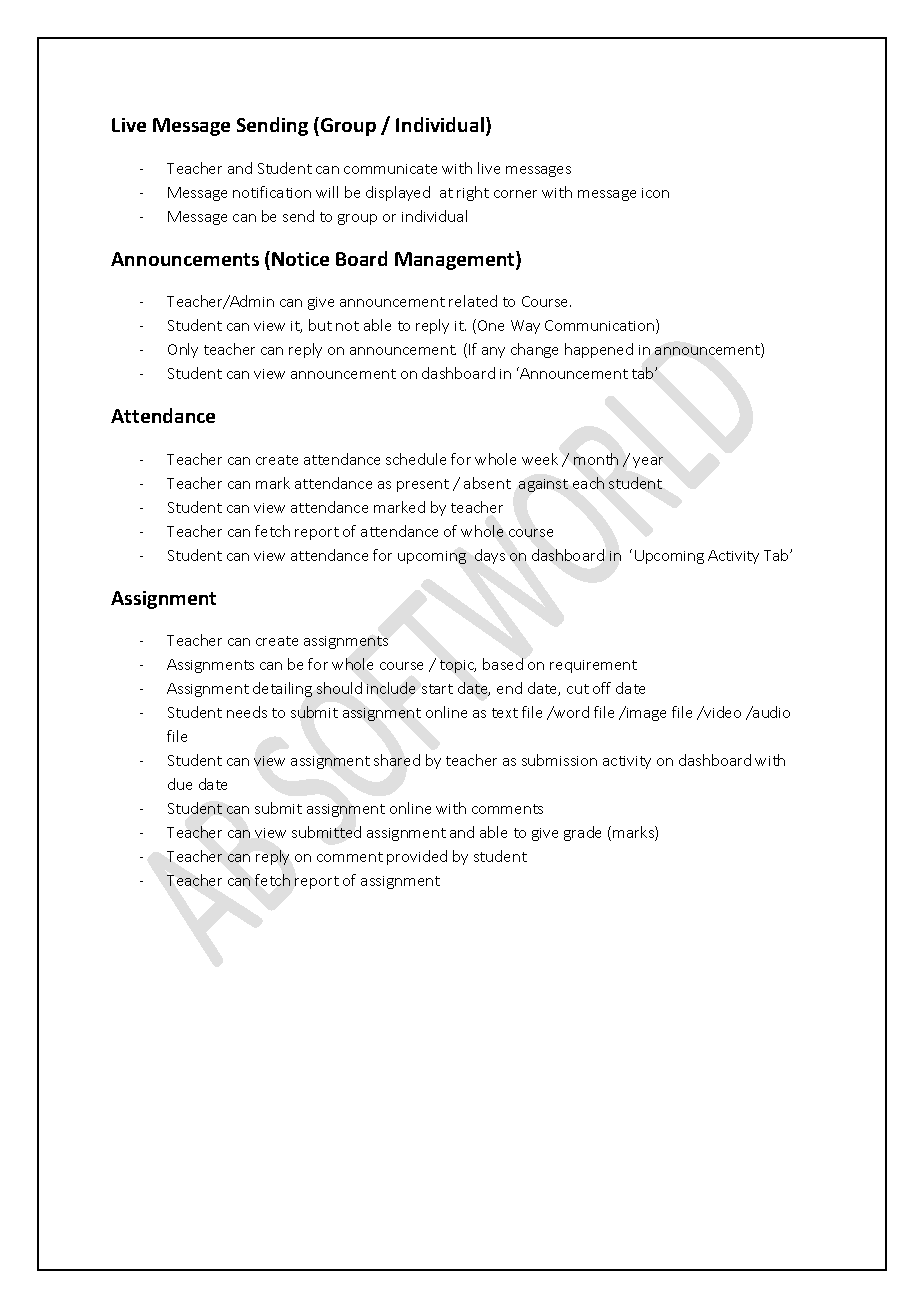  Describe the element at coordinates (272, 192) in the page. I see `notification` at that location.
